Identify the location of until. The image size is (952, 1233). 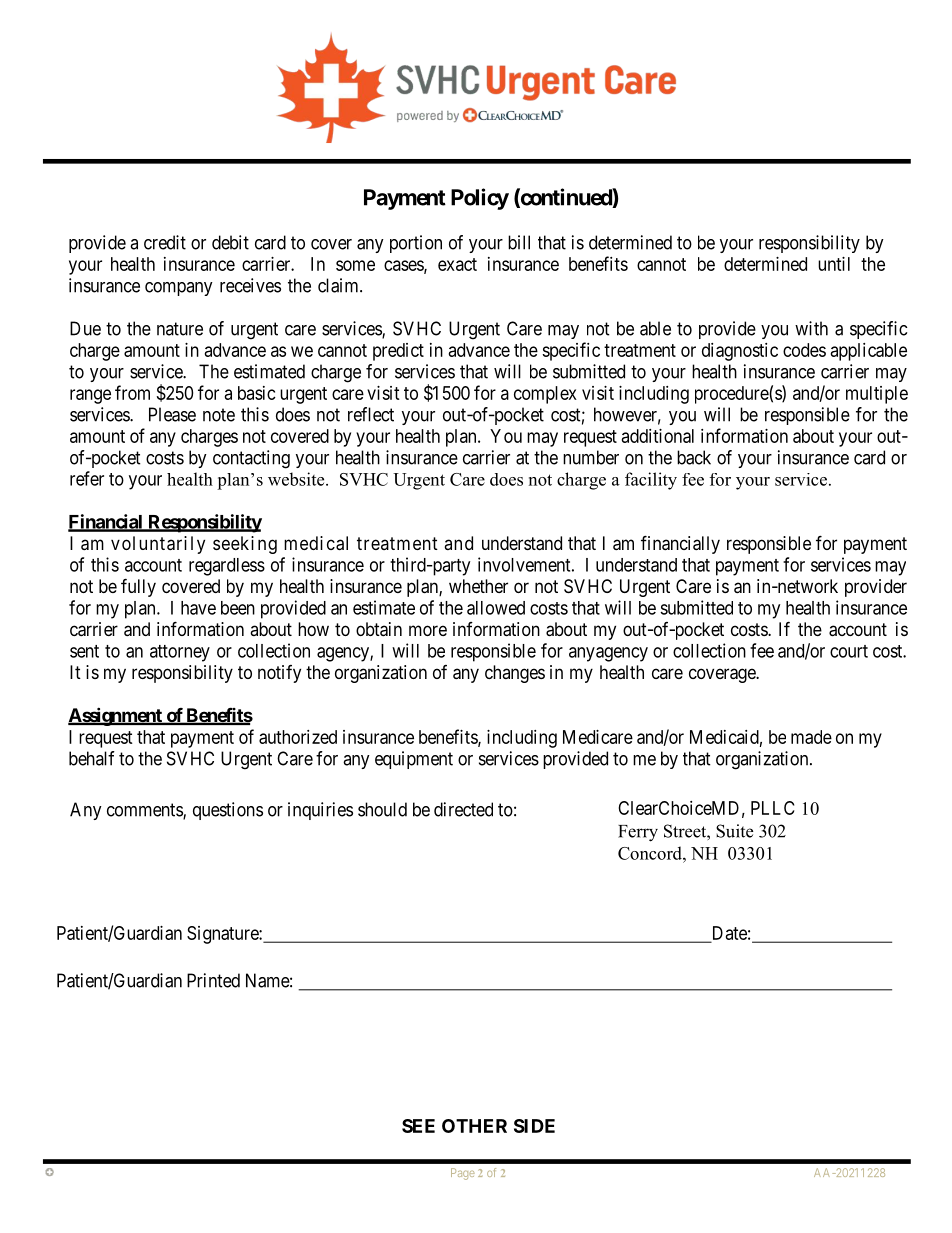
(834, 264).
